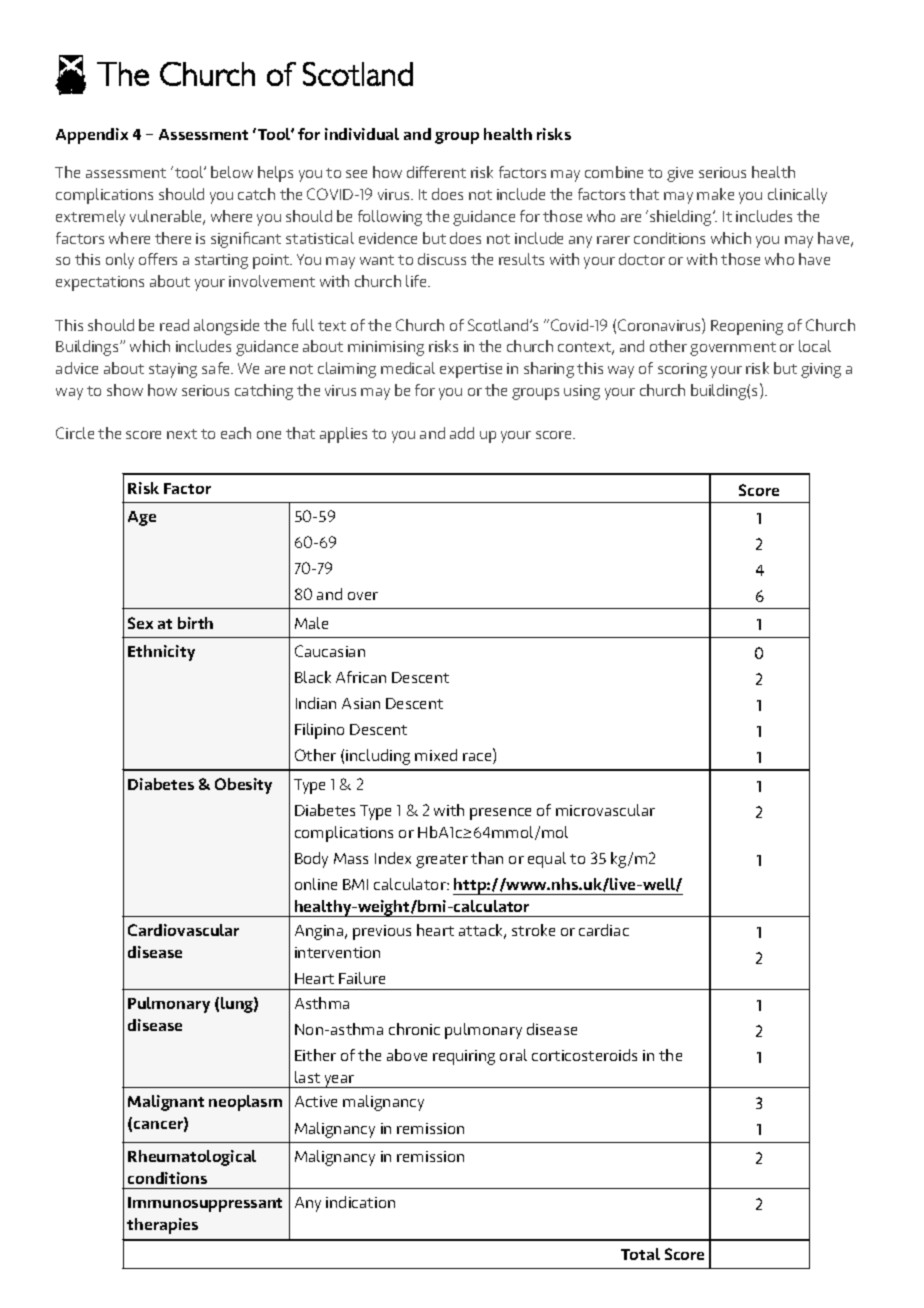 Image resolution: width=924 pixels, height=1308 pixels. Describe the element at coordinates (640, 1254) in the screenshot. I see `Total` at that location.
